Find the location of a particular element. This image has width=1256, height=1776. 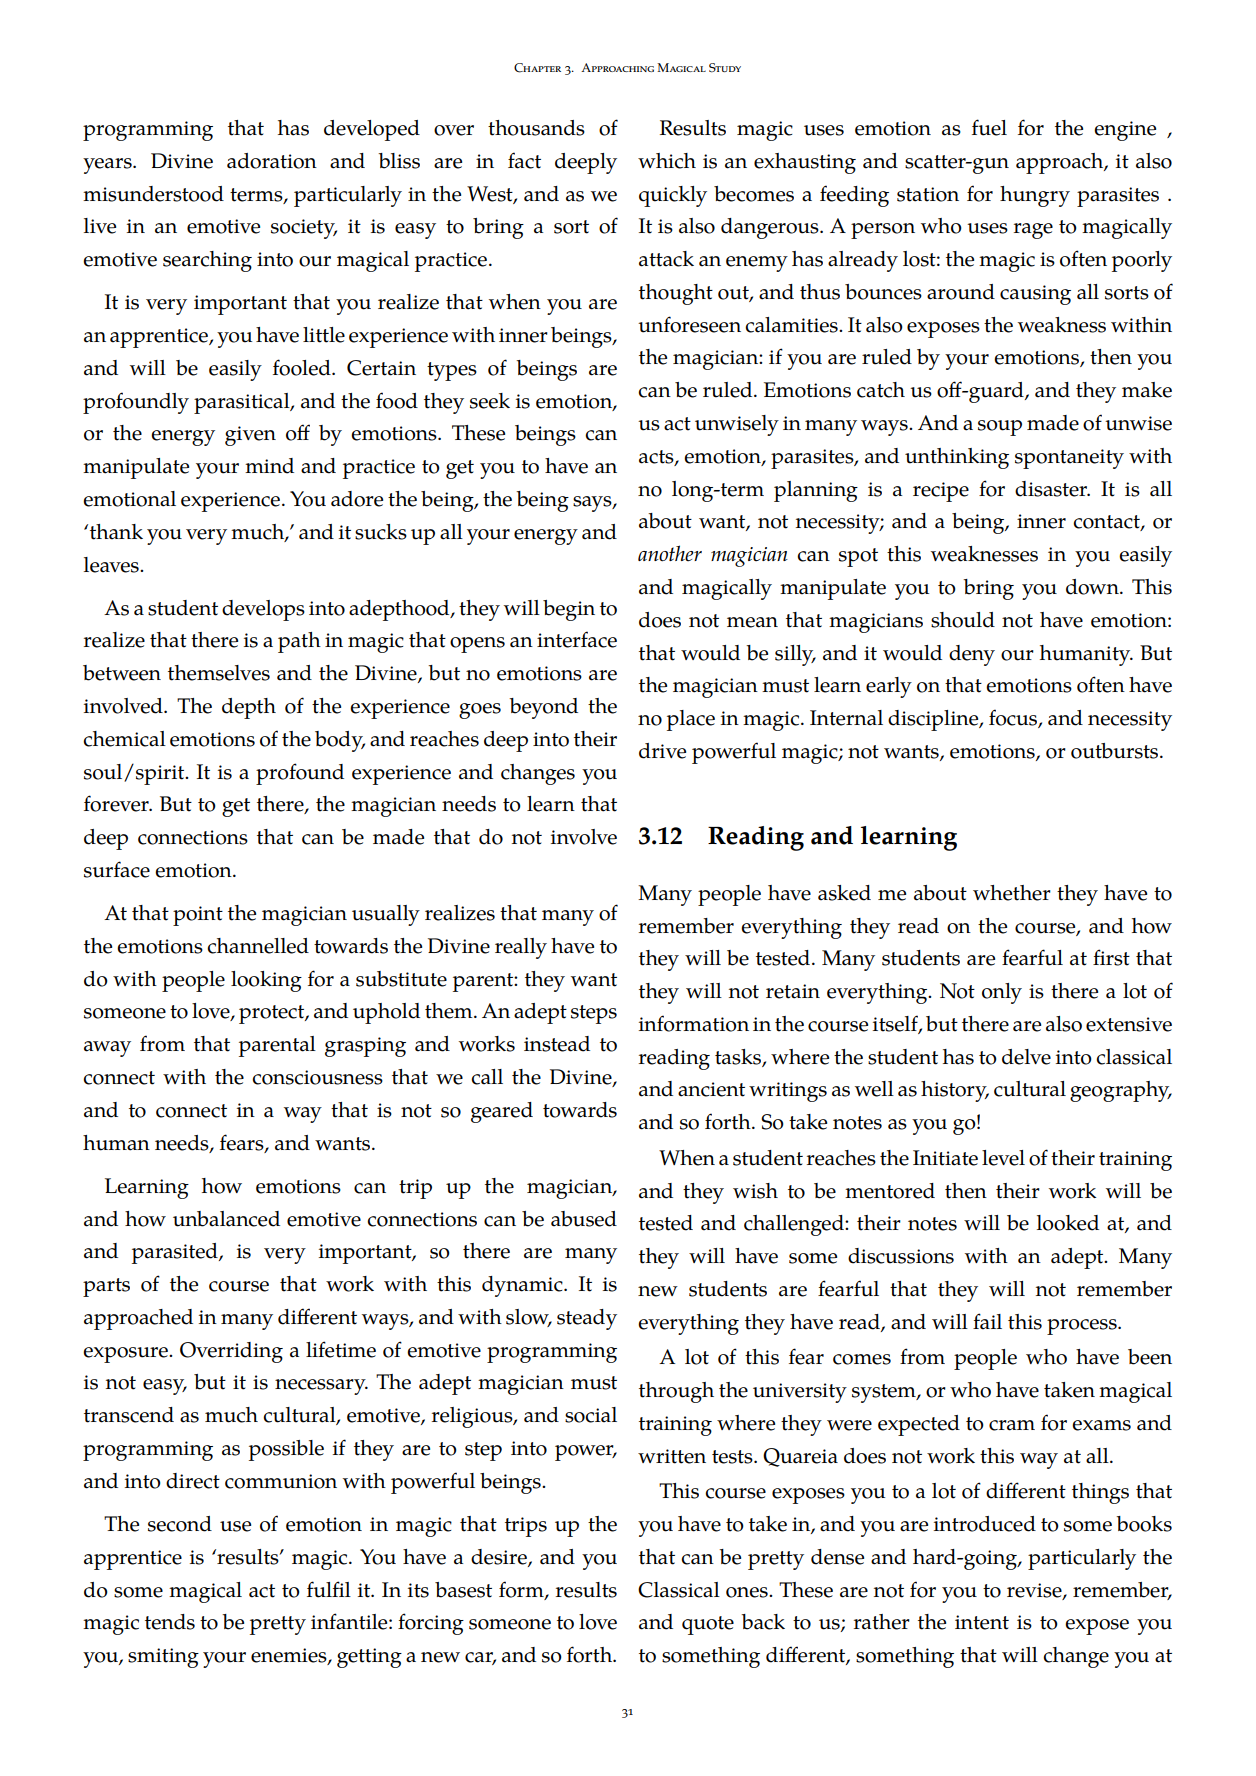

whether is located at coordinates (1012, 893).
